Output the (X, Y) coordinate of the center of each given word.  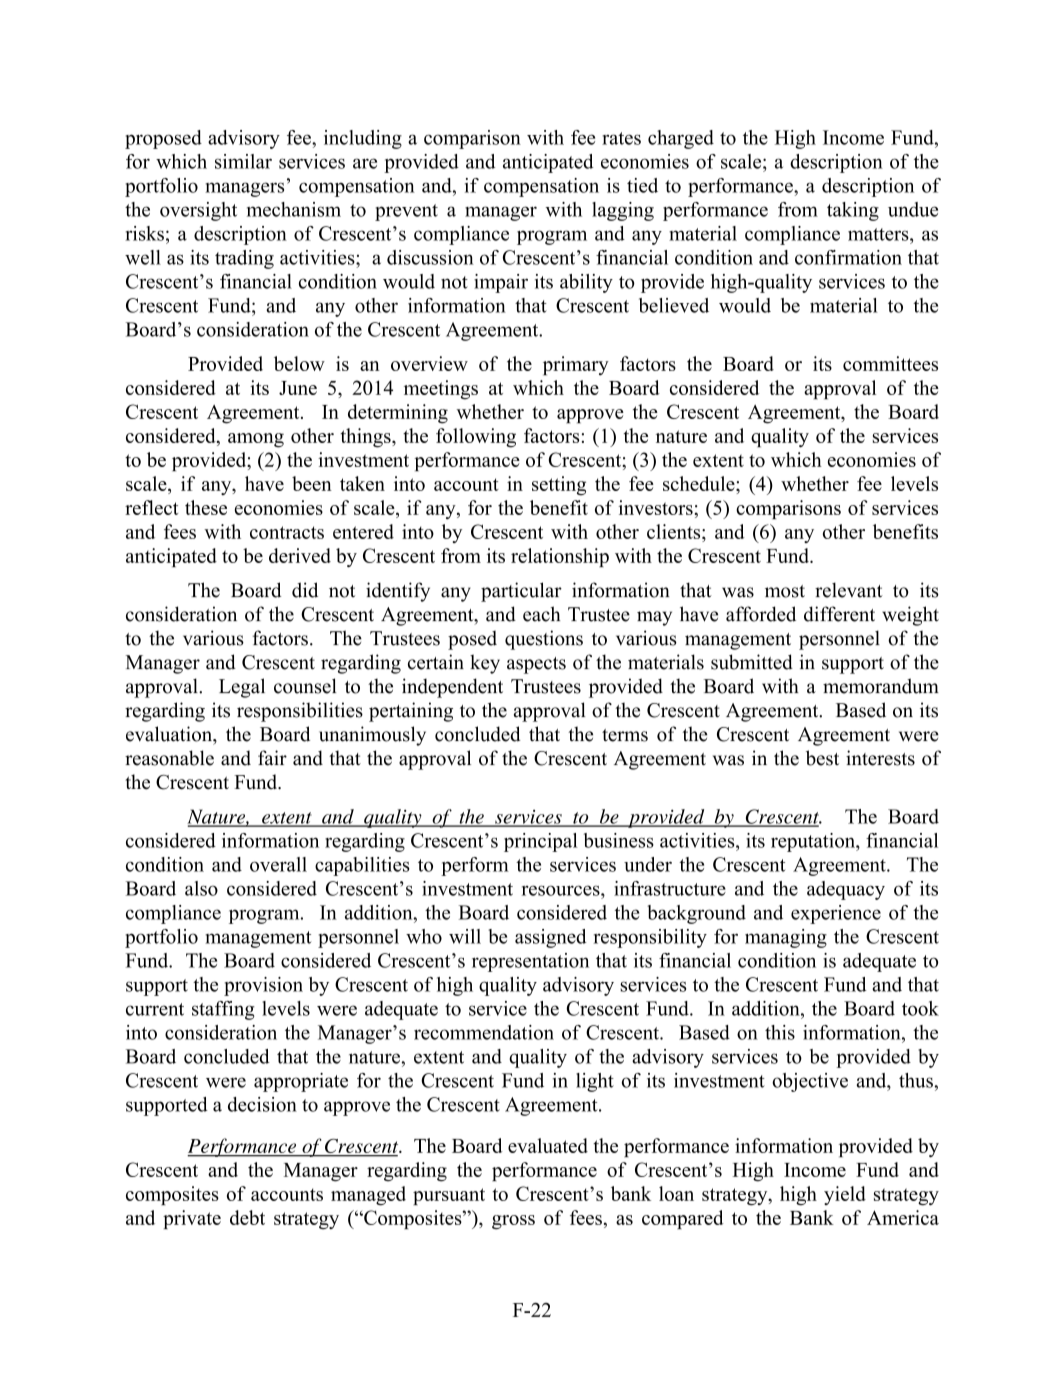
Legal (242, 688)
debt (247, 1217)
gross (513, 1222)
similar (243, 161)
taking (853, 211)
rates (621, 138)
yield (845, 1195)
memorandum (881, 686)
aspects (536, 665)
